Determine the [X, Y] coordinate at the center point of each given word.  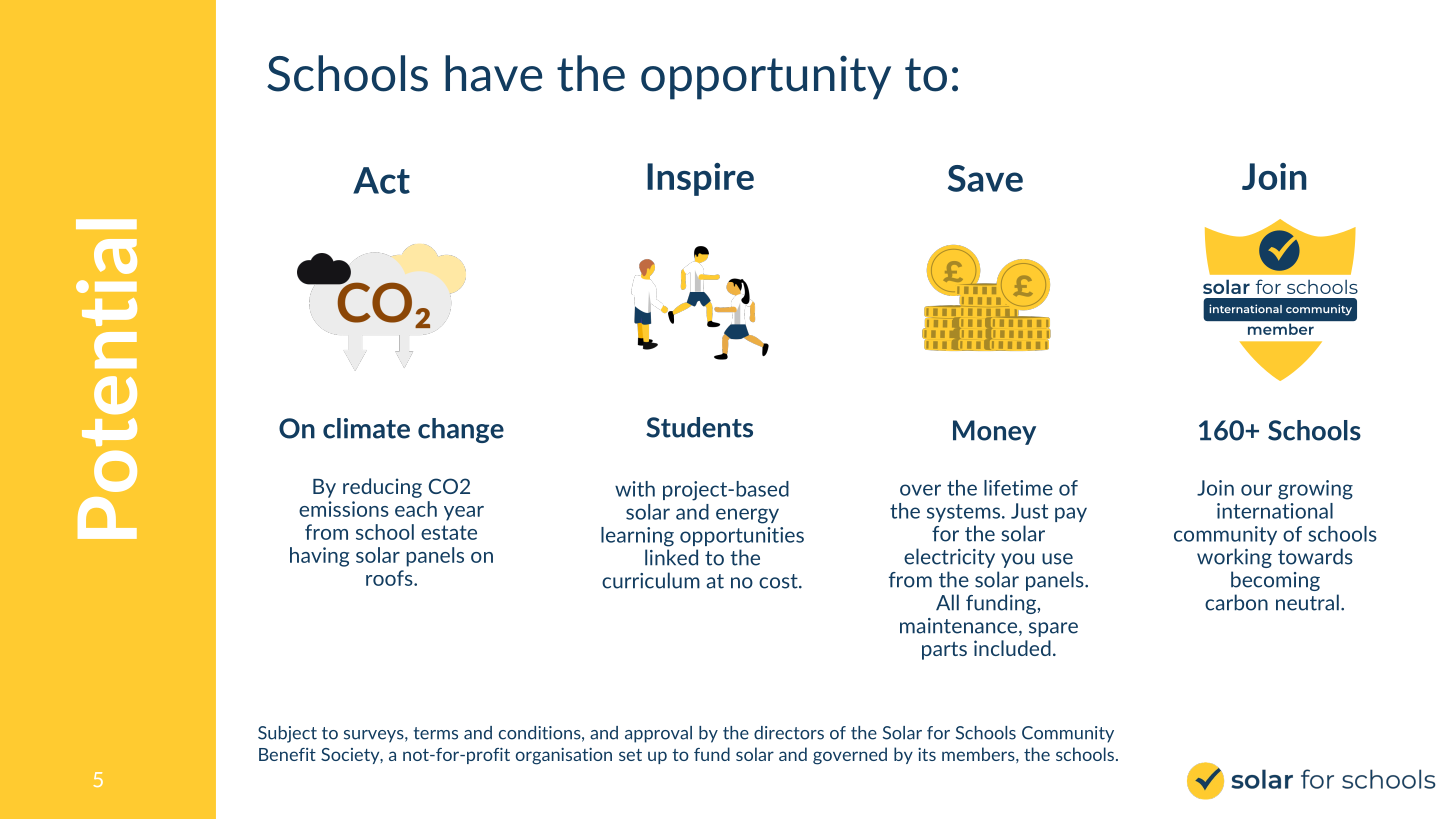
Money [994, 432]
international [1275, 511]
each [416, 509]
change [461, 430]
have [493, 73]
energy [747, 516]
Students [699, 427]
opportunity [766, 77]
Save [985, 178]
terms [436, 733]
